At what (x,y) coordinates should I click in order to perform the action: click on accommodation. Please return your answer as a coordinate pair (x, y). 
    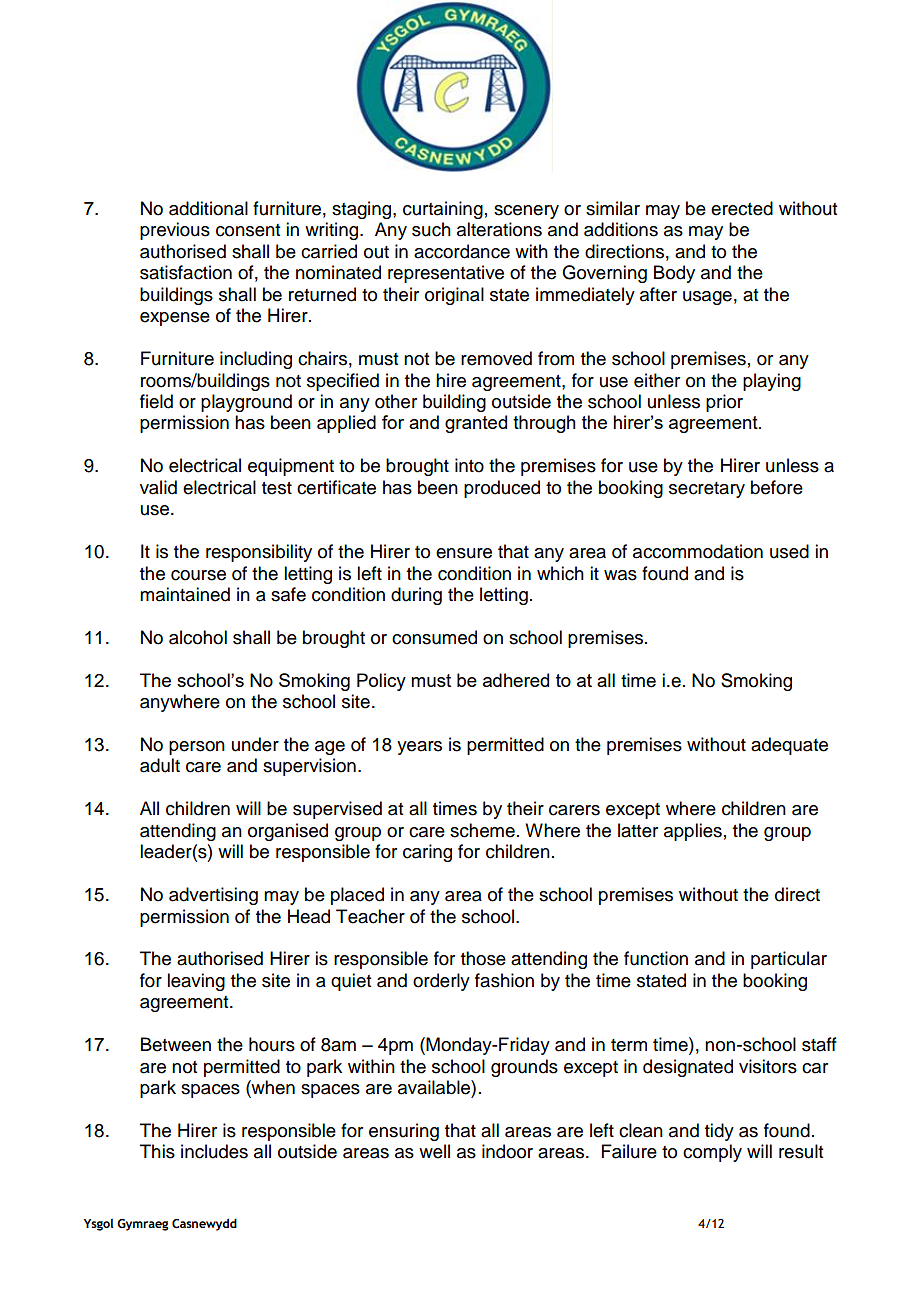
    Looking at the image, I should click on (698, 551).
